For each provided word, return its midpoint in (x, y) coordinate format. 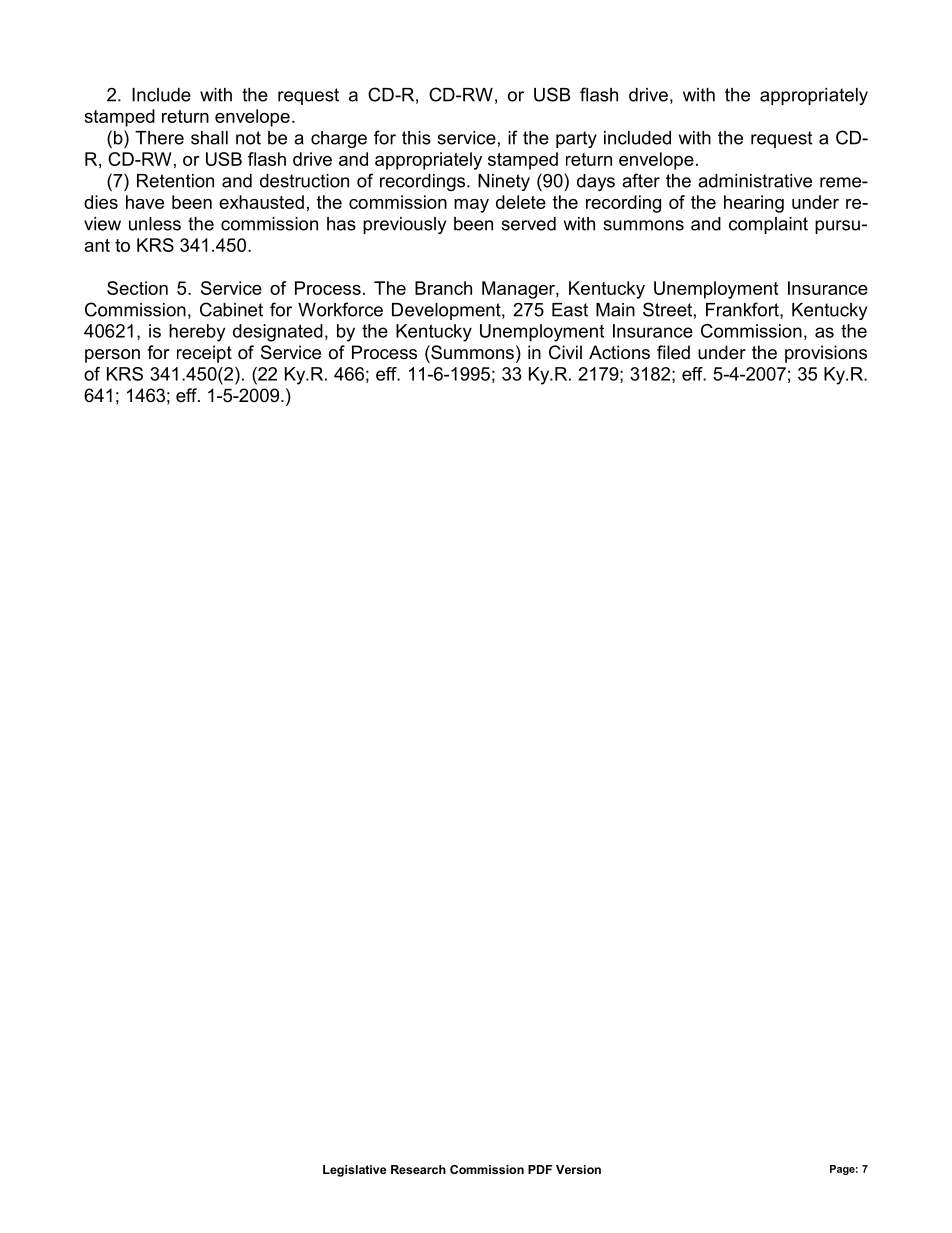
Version (578, 1169)
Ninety (504, 182)
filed (673, 352)
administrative (755, 181)
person (112, 356)
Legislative (354, 1171)
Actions (619, 352)
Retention (175, 181)
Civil (565, 352)
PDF (540, 1169)
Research (418, 1169)
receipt (204, 354)
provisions (826, 354)
